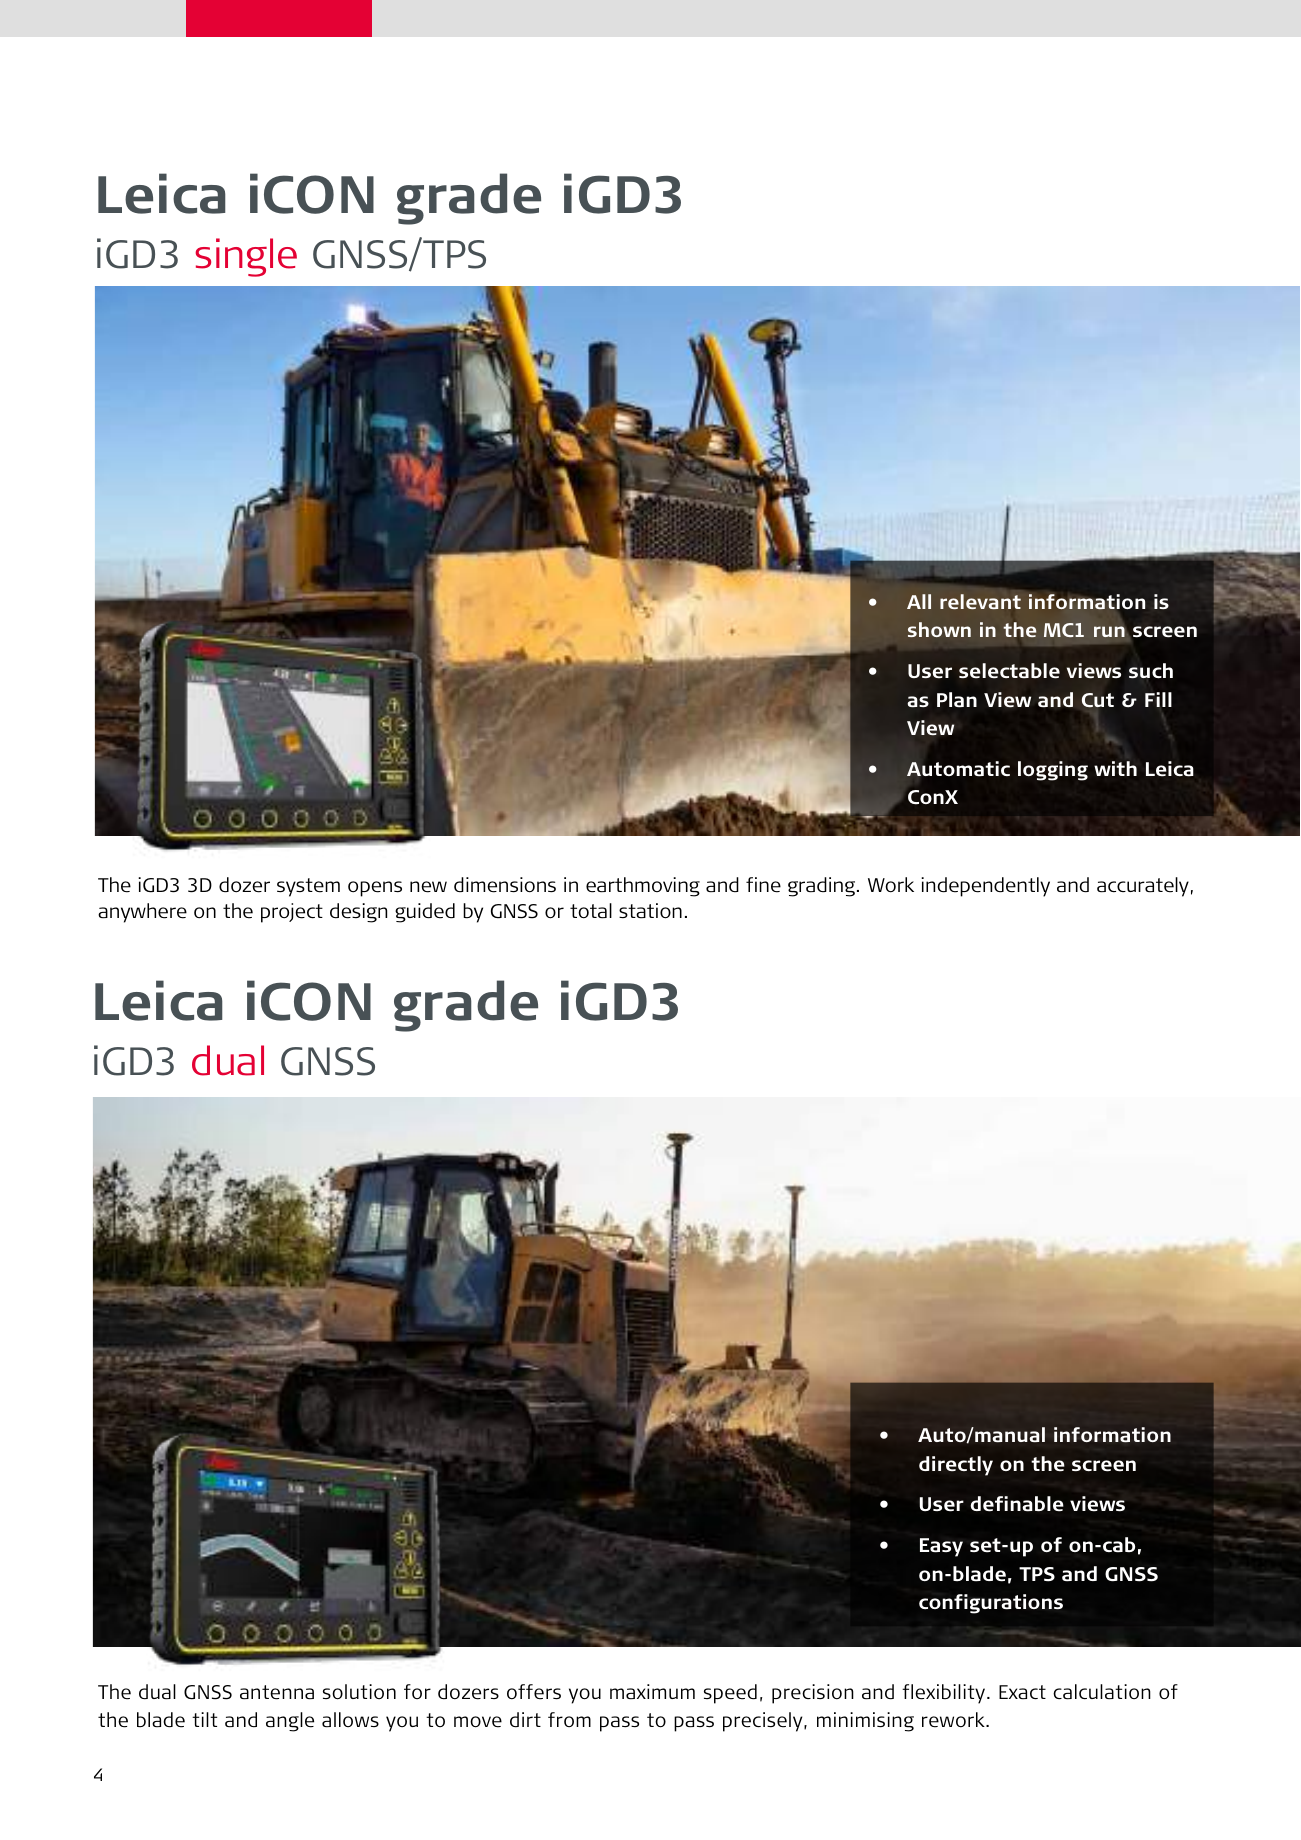 Image resolution: width=1301 pixels, height=1840 pixels. Describe the element at coordinates (1109, 631) in the image. I see `run` at that location.
